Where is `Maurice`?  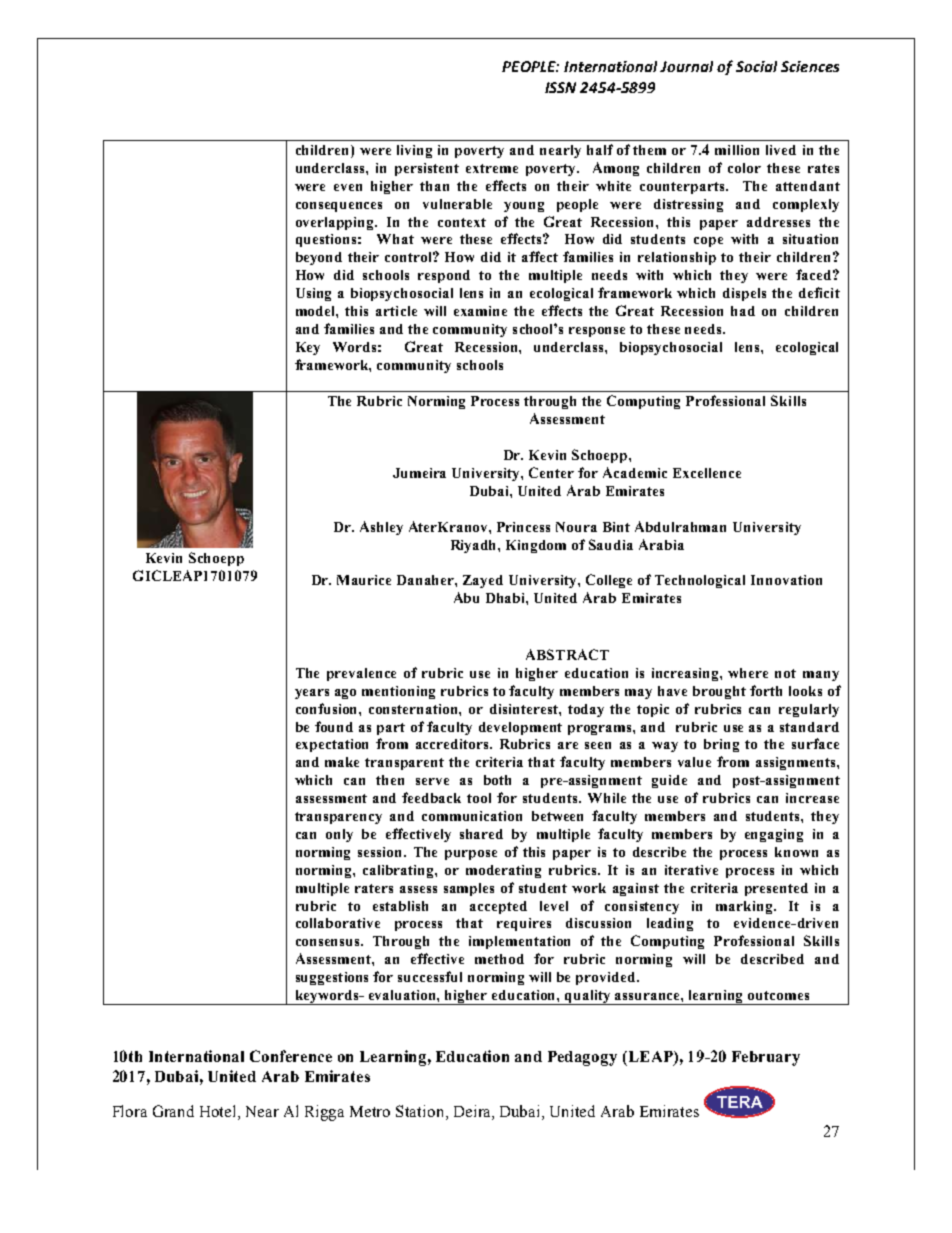 Maurice is located at coordinates (364, 580).
